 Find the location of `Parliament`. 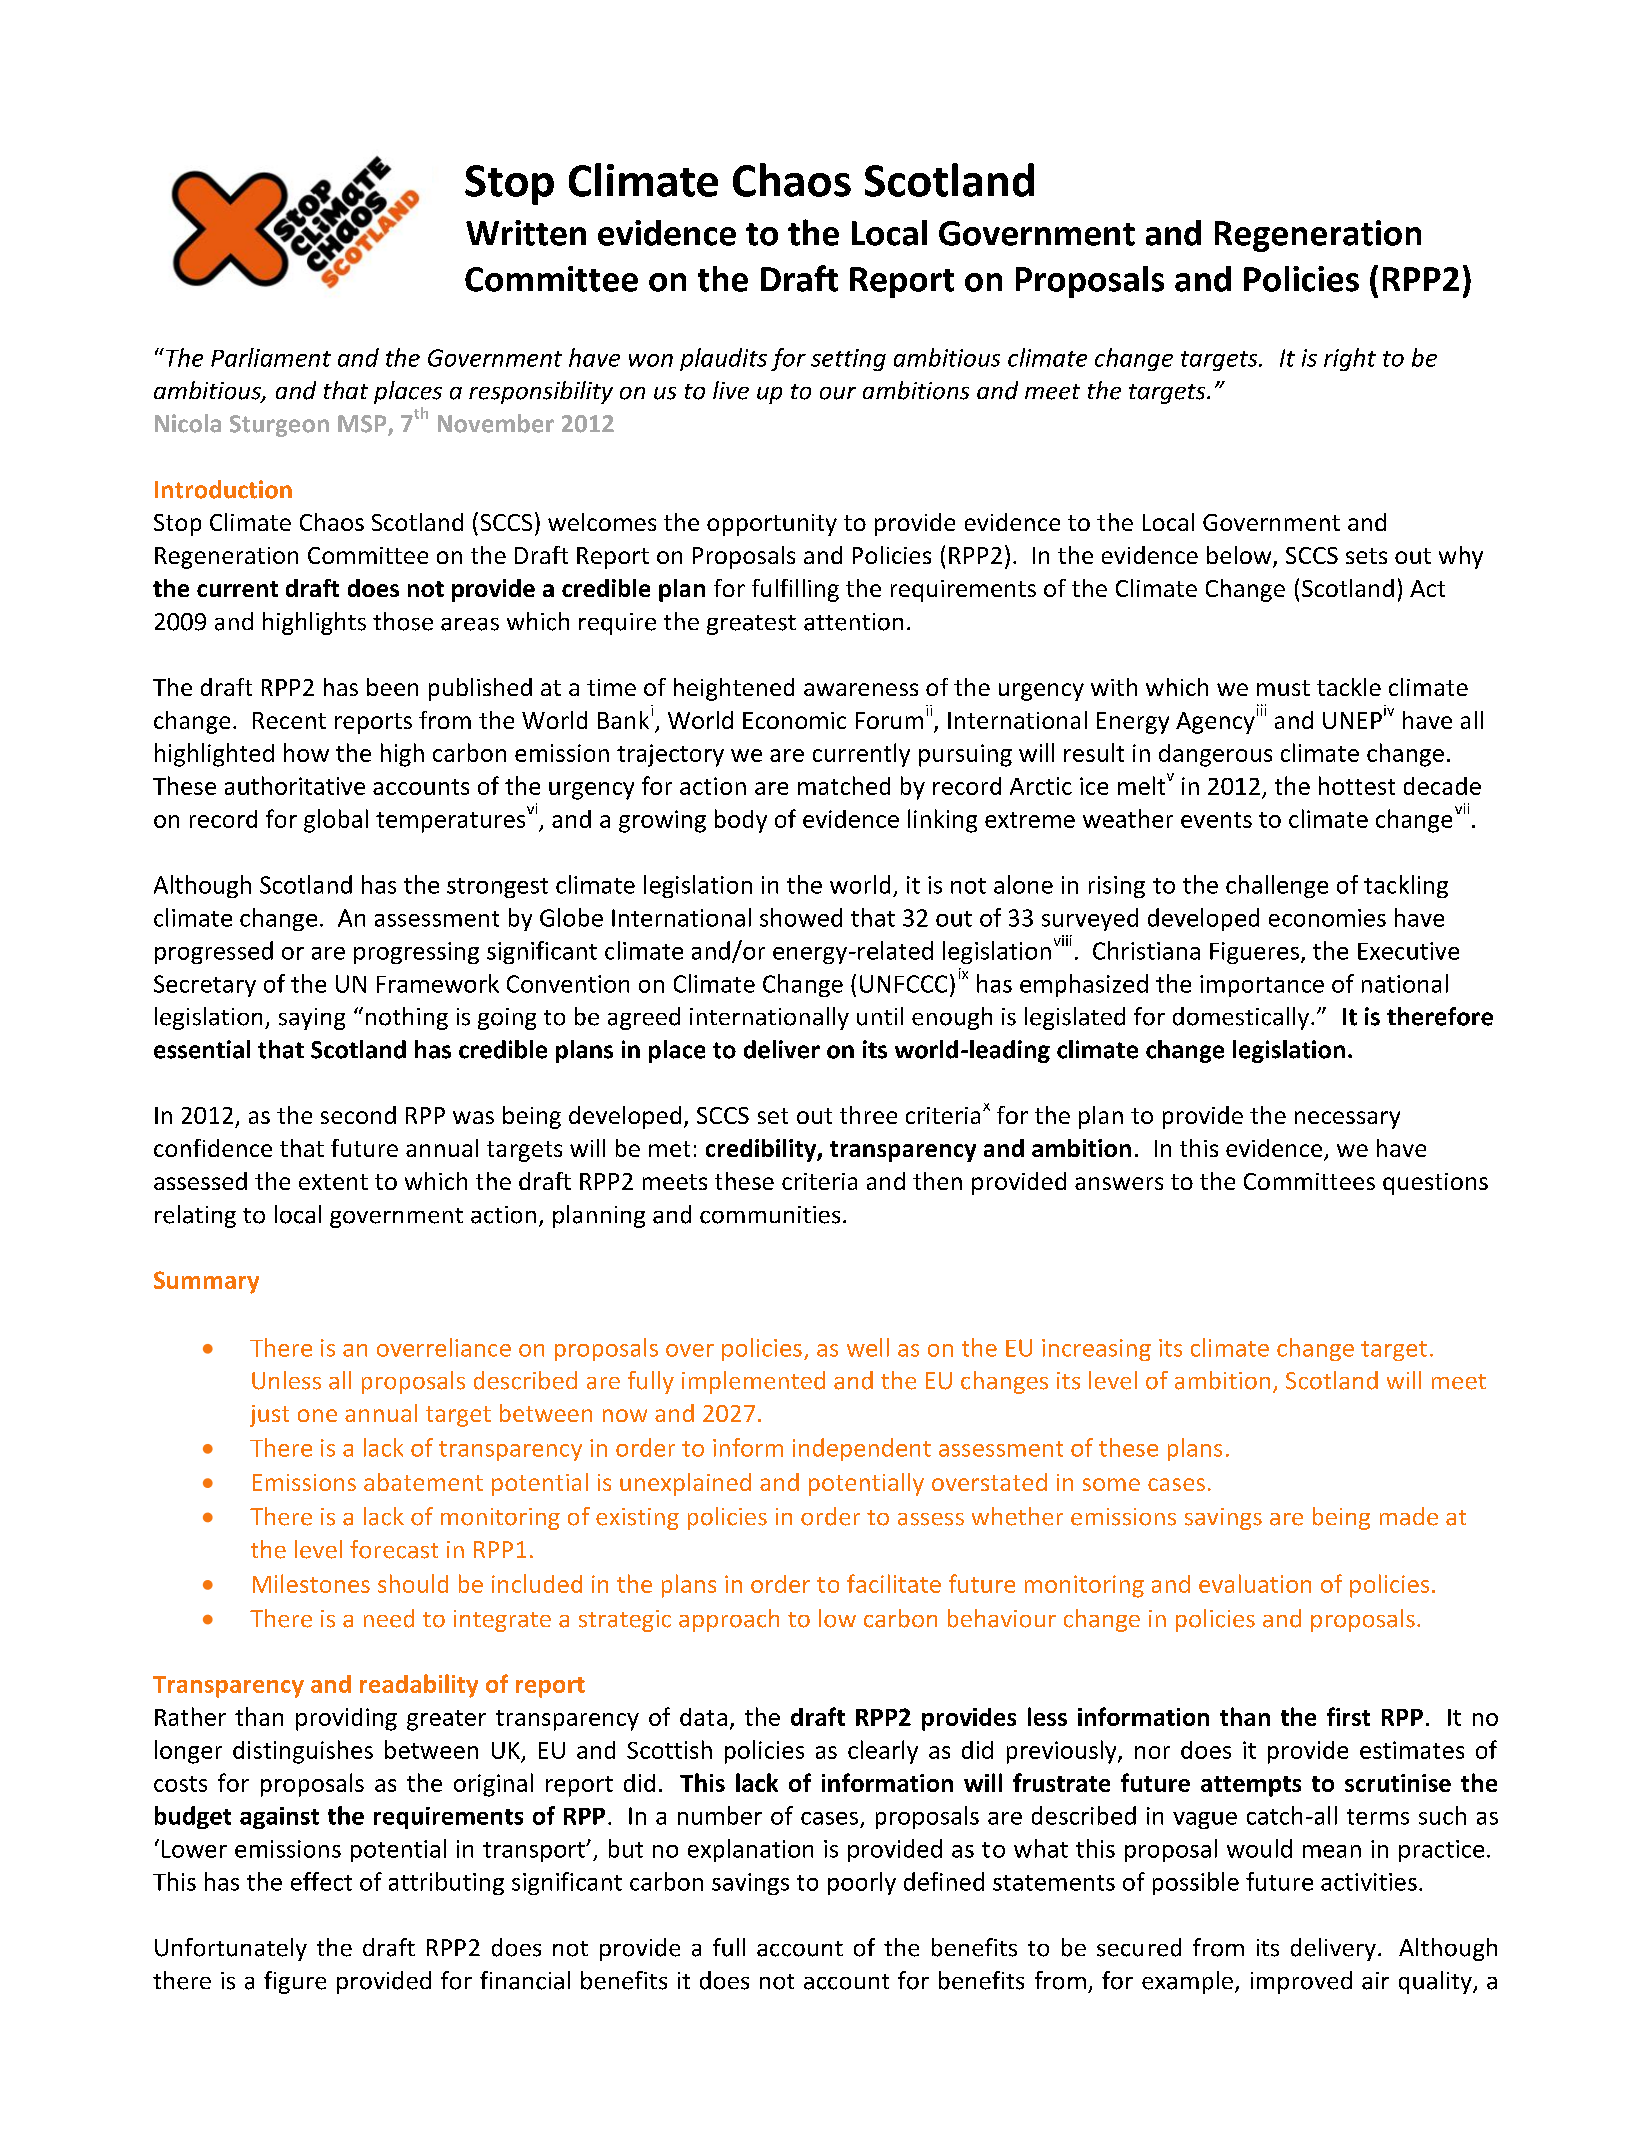

Parliament is located at coordinates (271, 357).
